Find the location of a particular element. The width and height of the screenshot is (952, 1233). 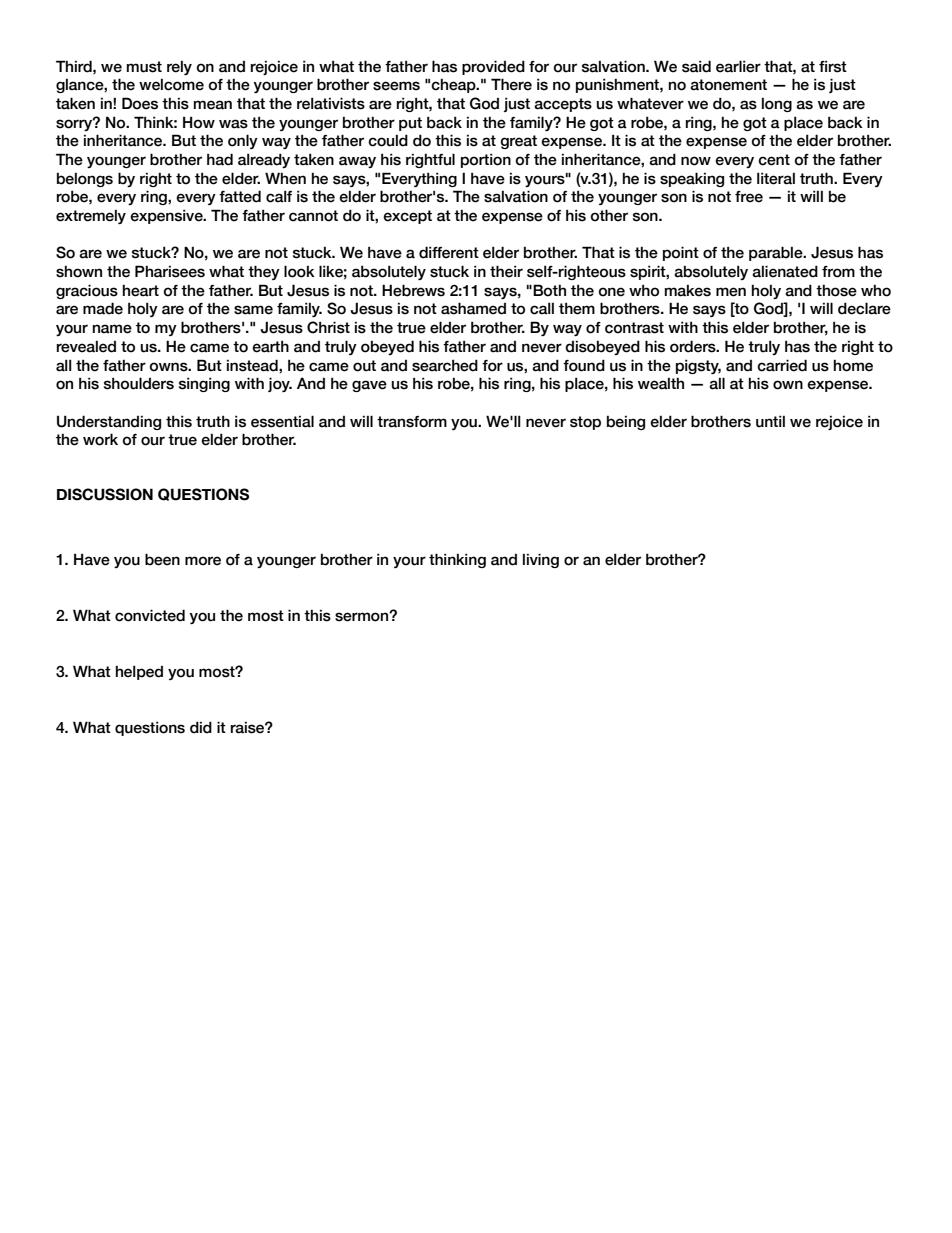

until is located at coordinates (770, 421).
